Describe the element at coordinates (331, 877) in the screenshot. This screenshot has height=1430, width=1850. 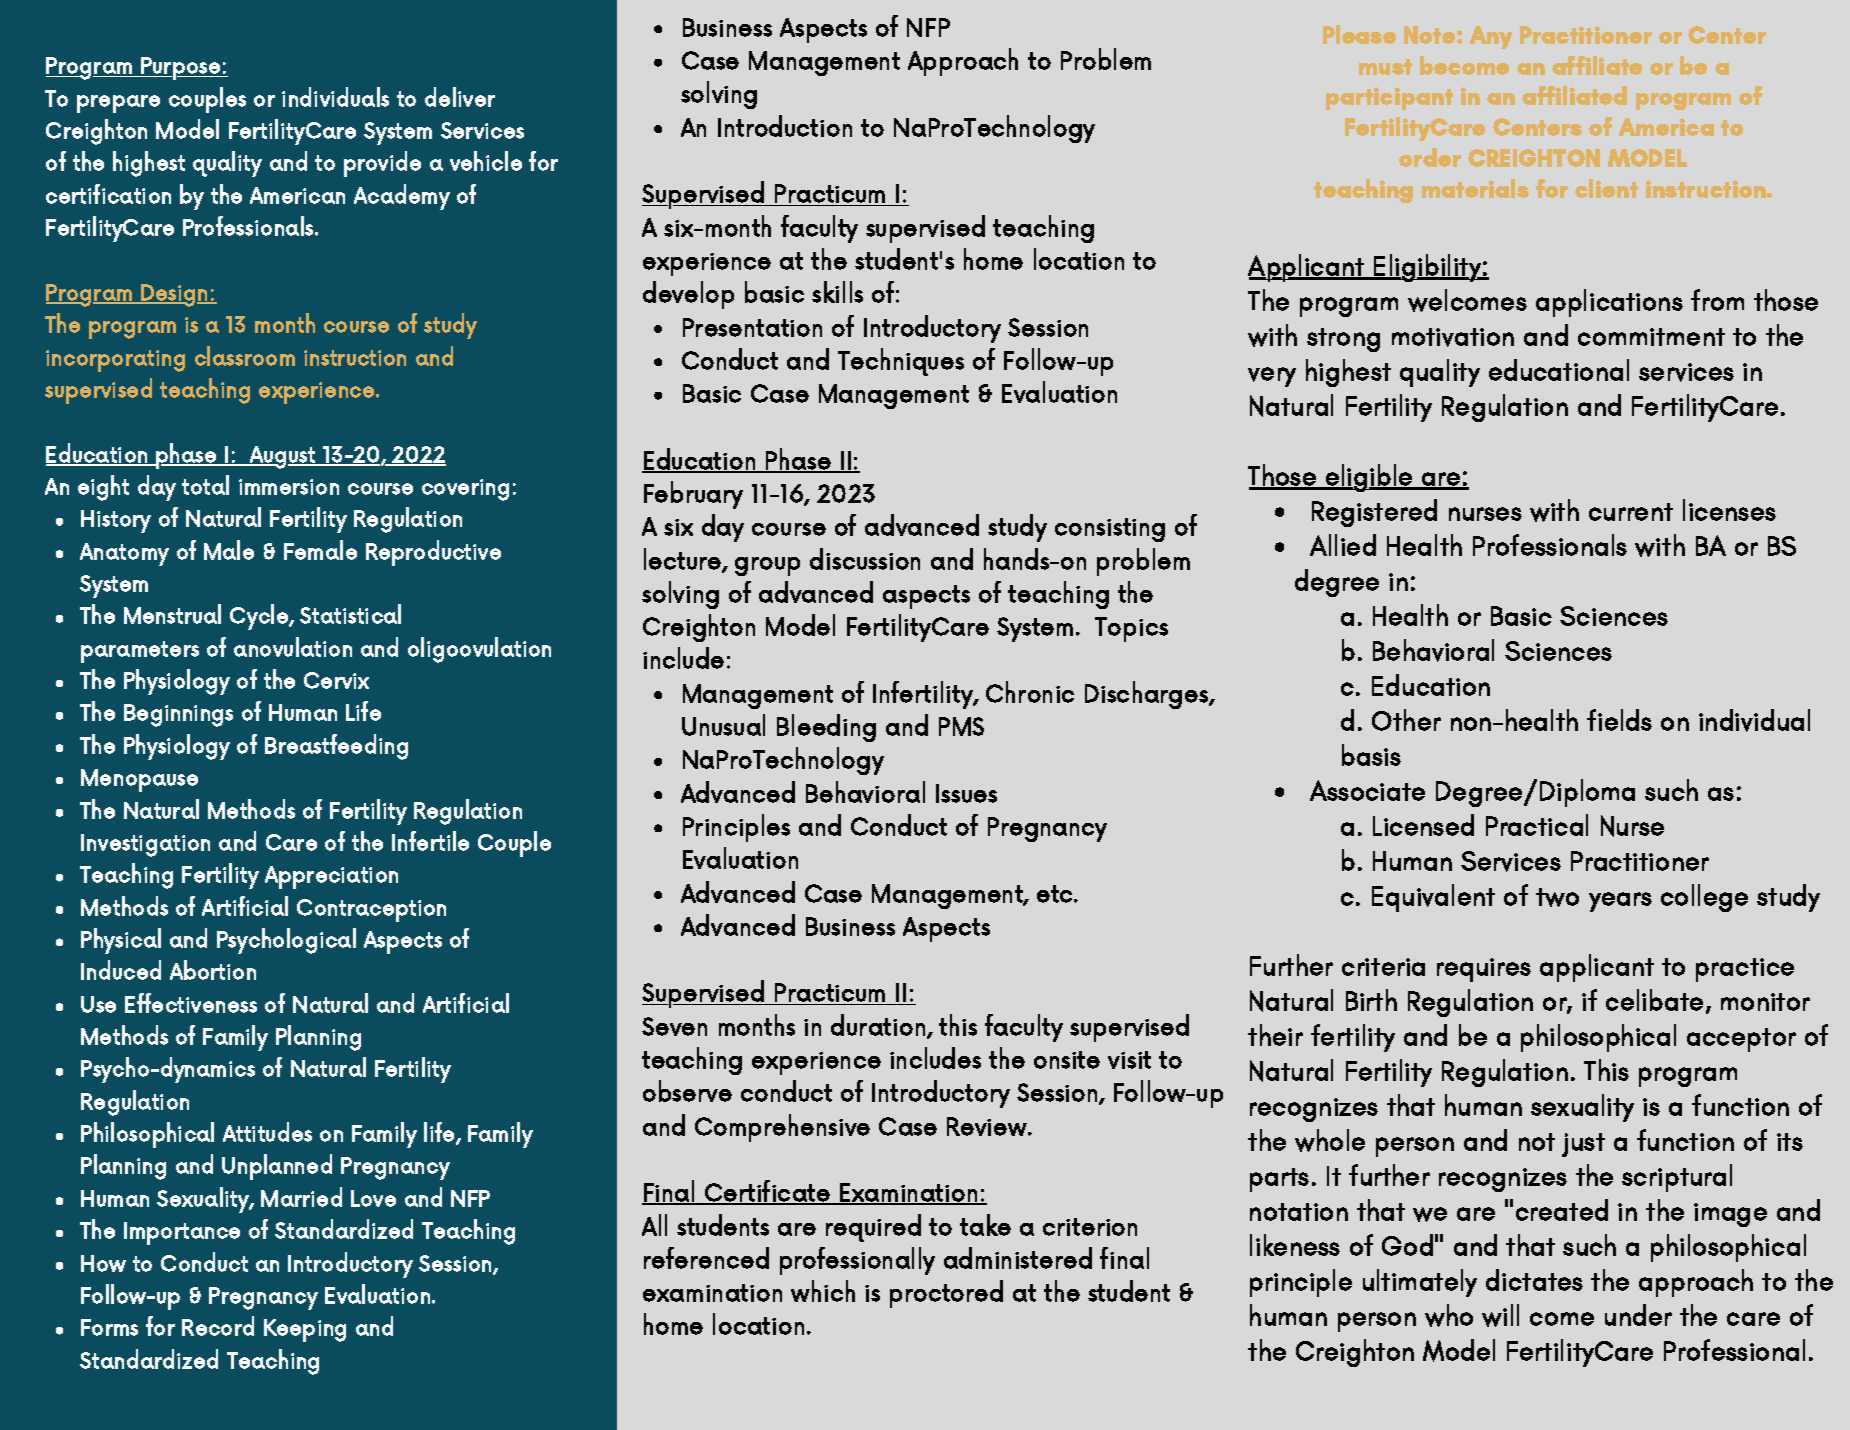
I see `Appreciation` at that location.
